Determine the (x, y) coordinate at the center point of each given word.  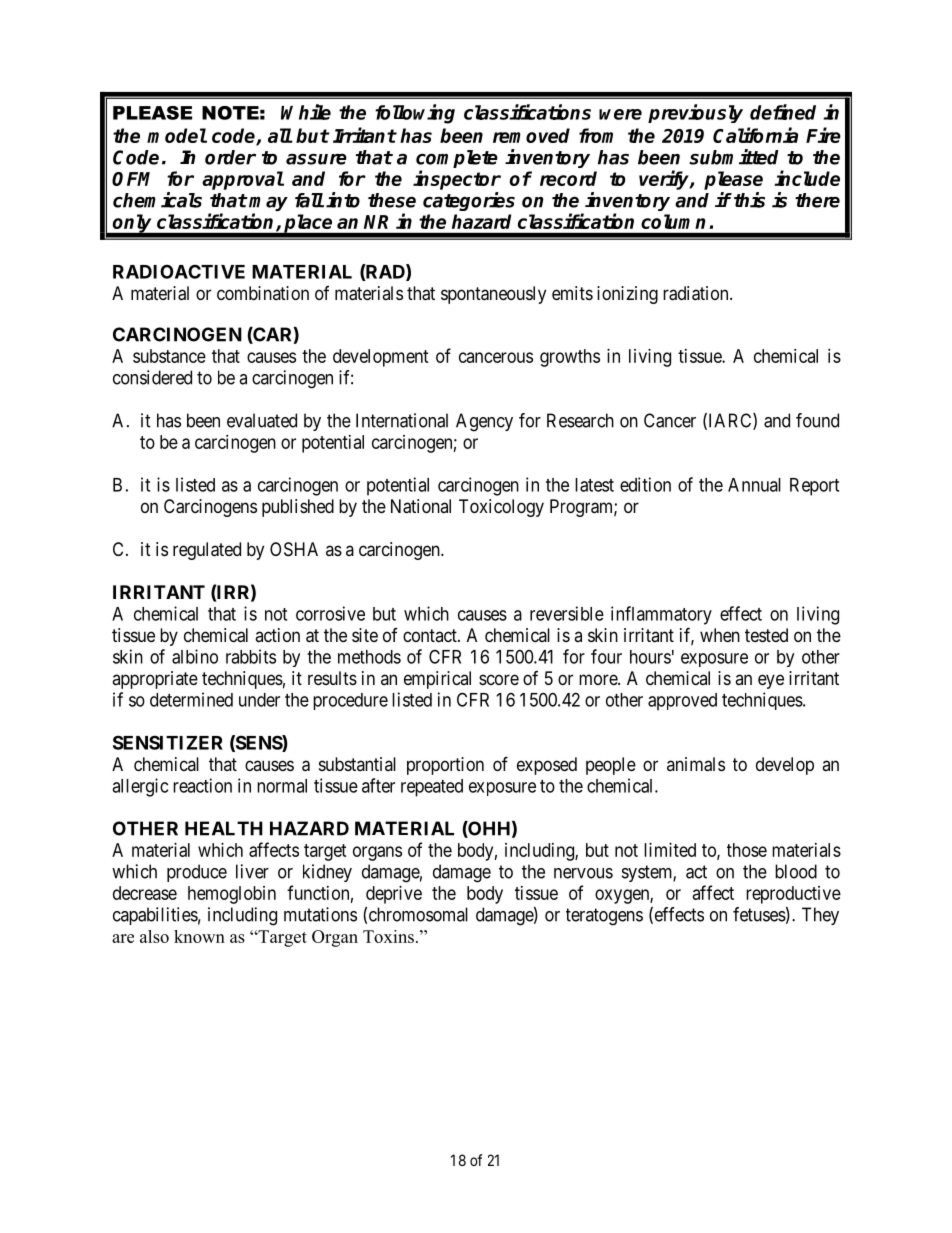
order (230, 157)
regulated (207, 551)
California (755, 135)
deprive (394, 895)
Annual (754, 485)
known (199, 936)
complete (457, 160)
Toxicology (501, 508)
